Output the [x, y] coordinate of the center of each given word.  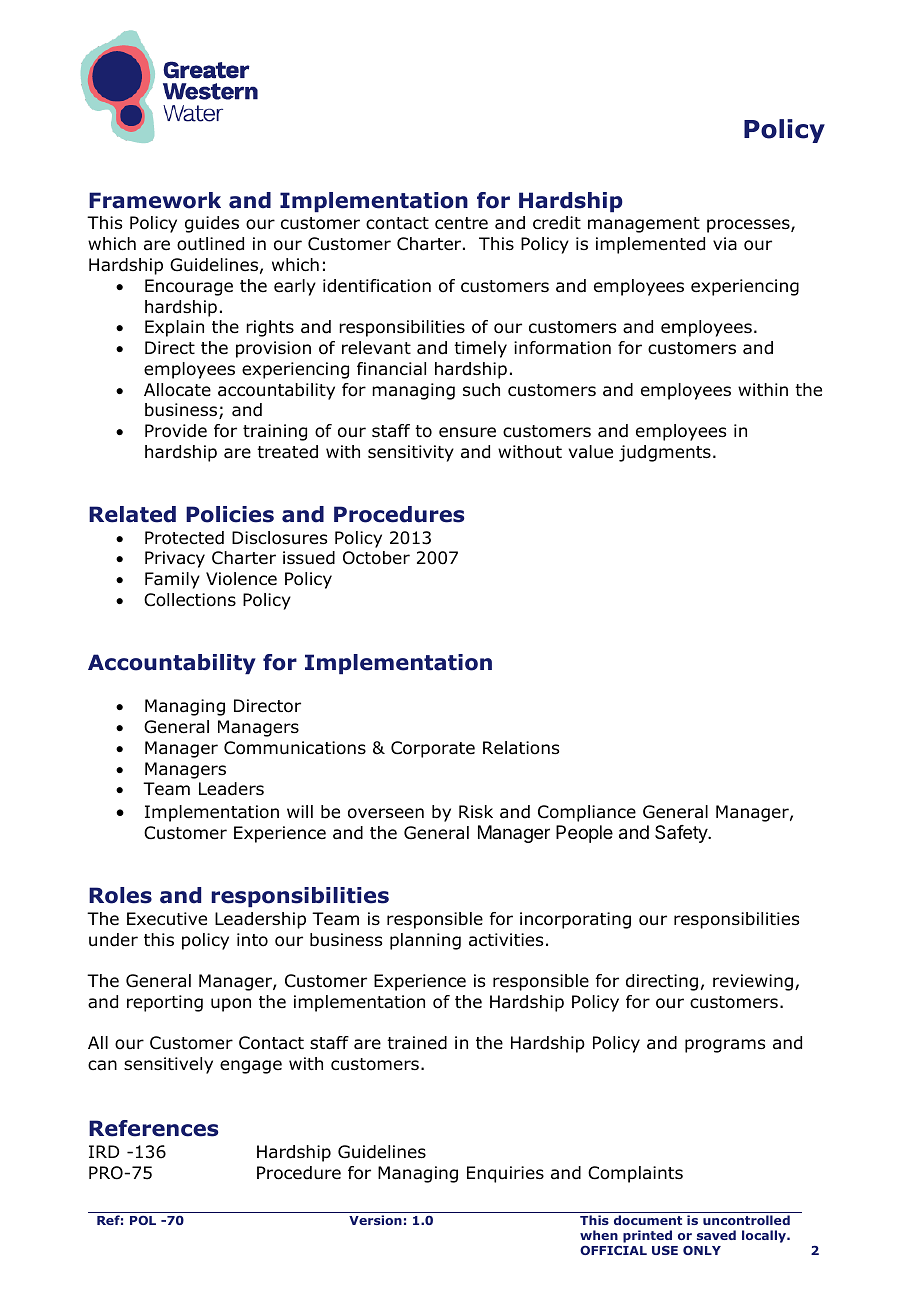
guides [212, 224]
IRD [104, 1151]
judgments [665, 453]
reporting [165, 1003]
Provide [176, 431]
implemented [650, 245]
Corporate [433, 749]
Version [375, 1220]
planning [425, 941]
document [648, 1220]
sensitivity [411, 453]
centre [461, 223]
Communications [295, 748]
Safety [682, 834]
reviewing [753, 982]
